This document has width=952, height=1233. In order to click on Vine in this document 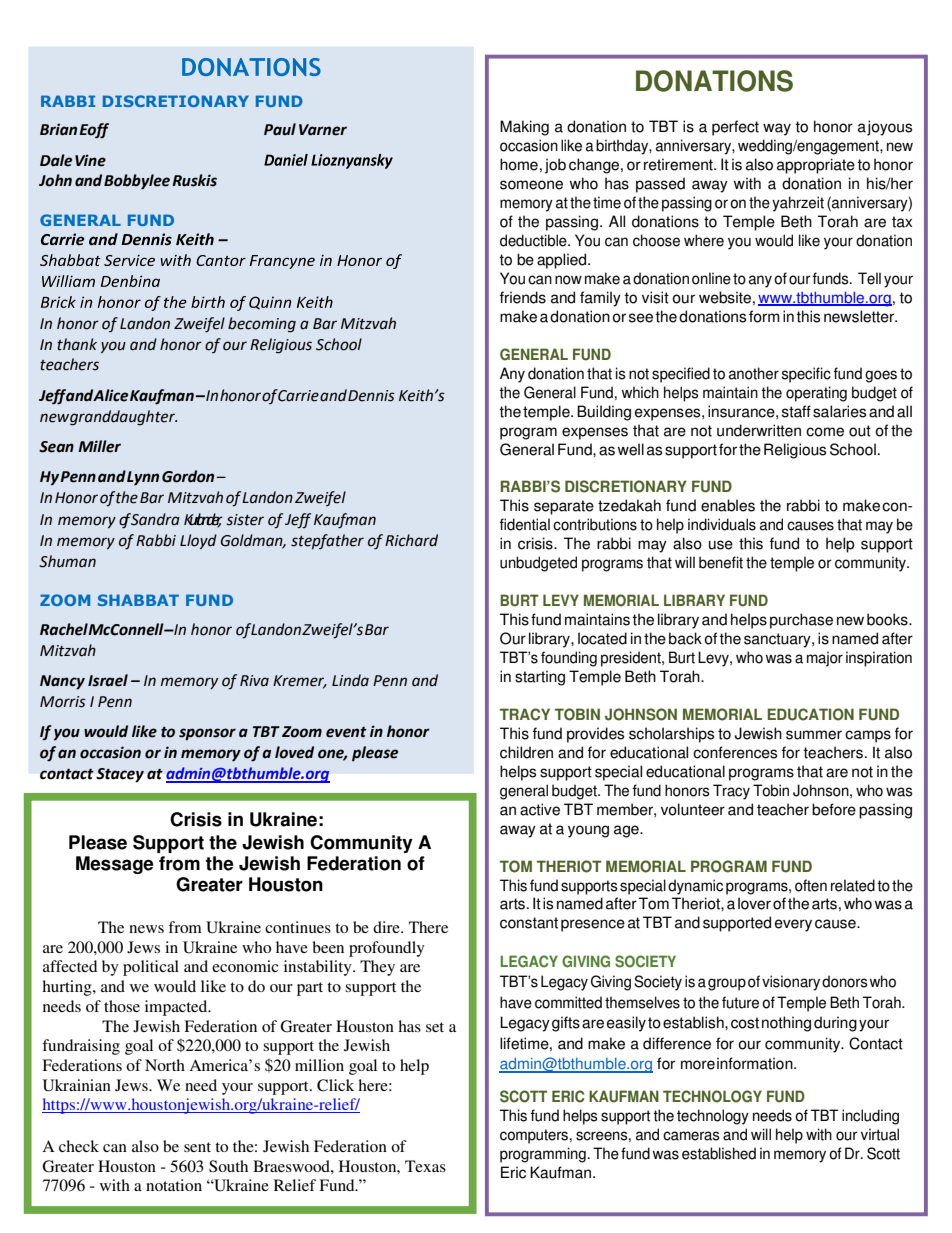, I will do `click(90, 160)`.
